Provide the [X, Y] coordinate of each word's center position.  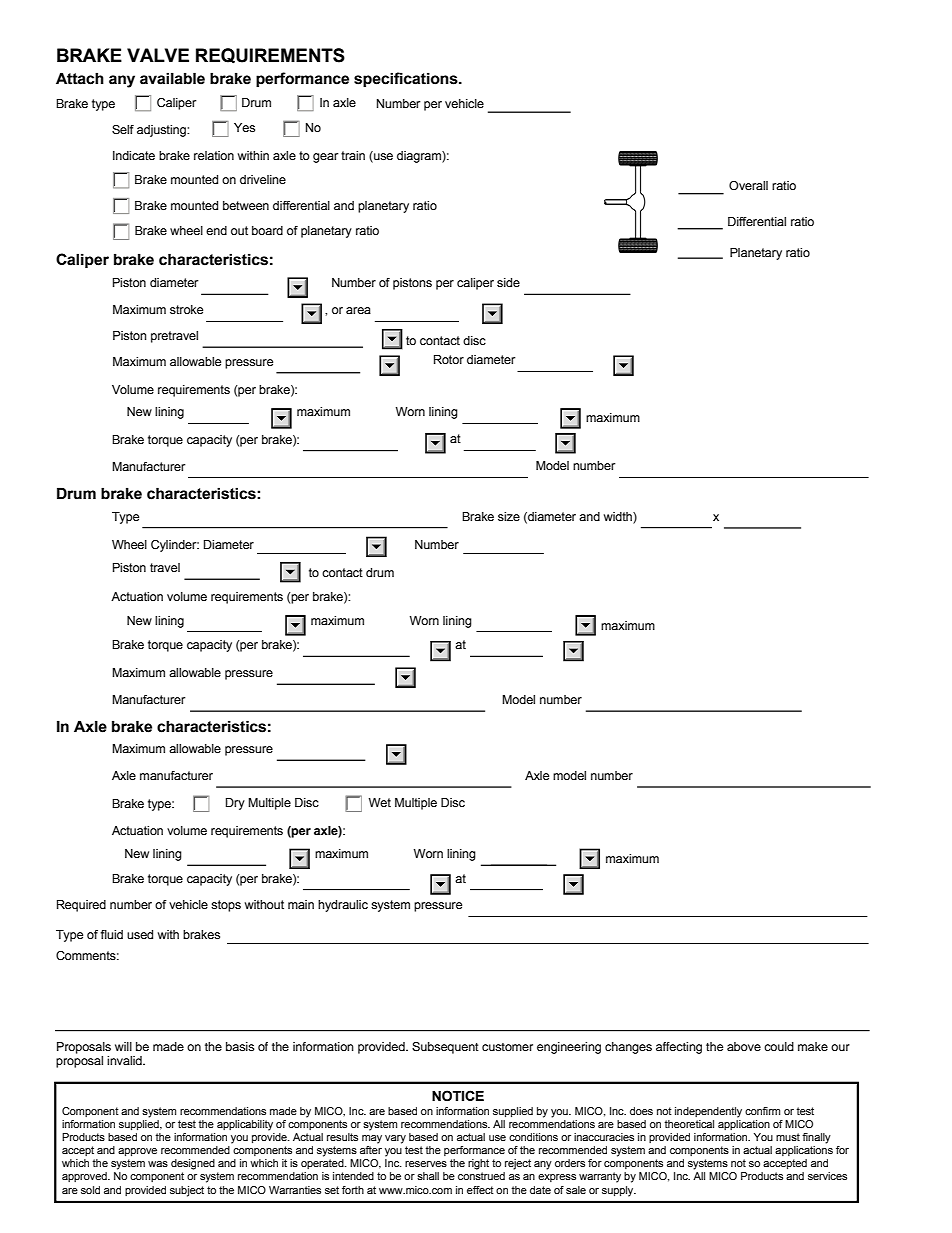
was [158, 1164]
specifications [407, 79]
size [509, 516]
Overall [748, 185]
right [478, 1164]
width [619, 516]
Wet [380, 802]
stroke [186, 309]
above [744, 1046]
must [788, 1137]
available [172, 78]
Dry [235, 804]
